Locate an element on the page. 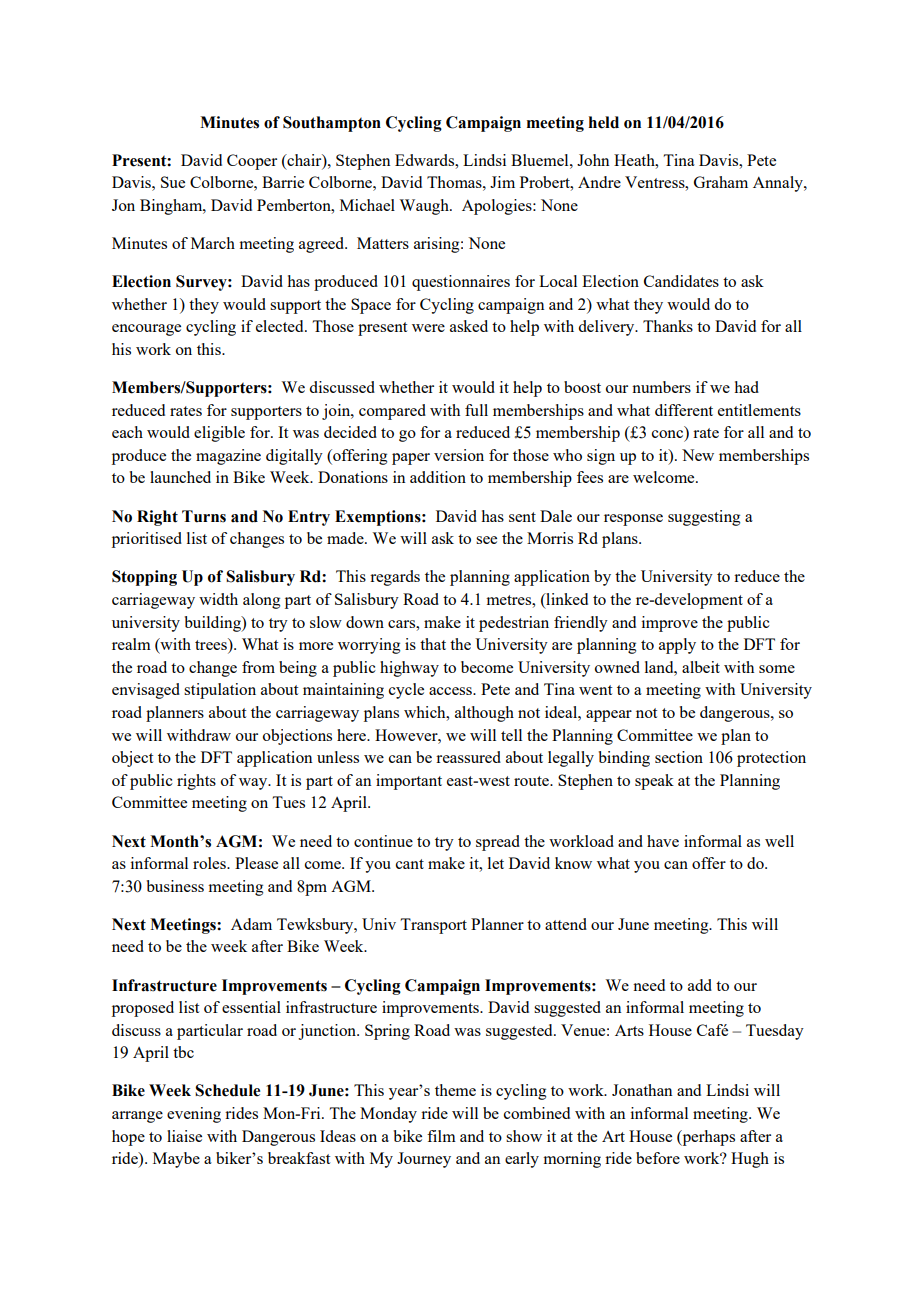 The image size is (924, 1308). perhaps is located at coordinates (707, 1138).
